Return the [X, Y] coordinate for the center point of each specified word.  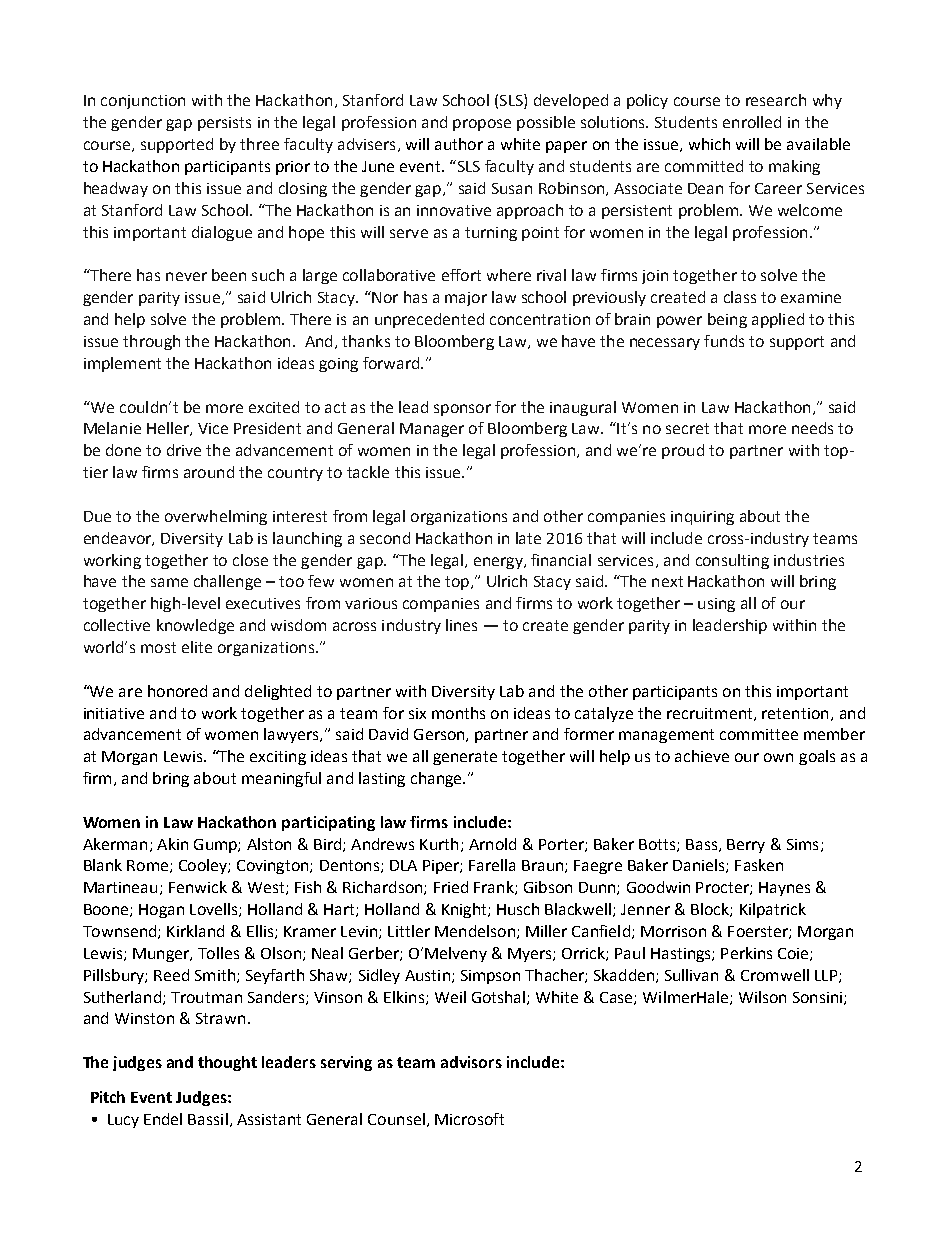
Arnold [492, 844]
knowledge [195, 626]
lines [461, 625]
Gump [216, 846]
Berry [746, 846]
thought [227, 1063]
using [716, 605]
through [151, 342]
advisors [471, 1062]
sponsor [462, 410]
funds [724, 341]
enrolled [752, 122]
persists [224, 124]
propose [482, 125]
